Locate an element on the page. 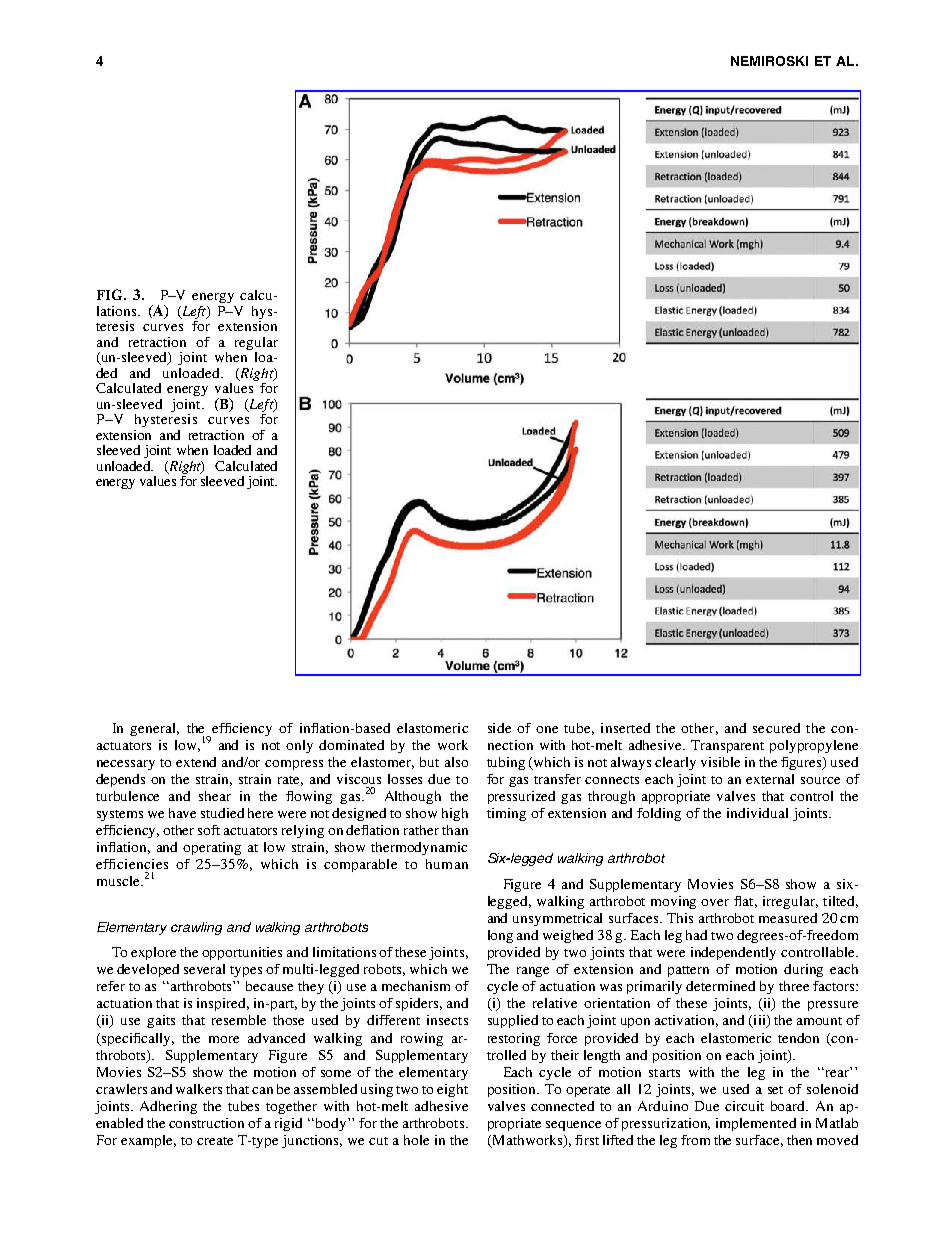 The image size is (952, 1233). more is located at coordinates (224, 1039).
